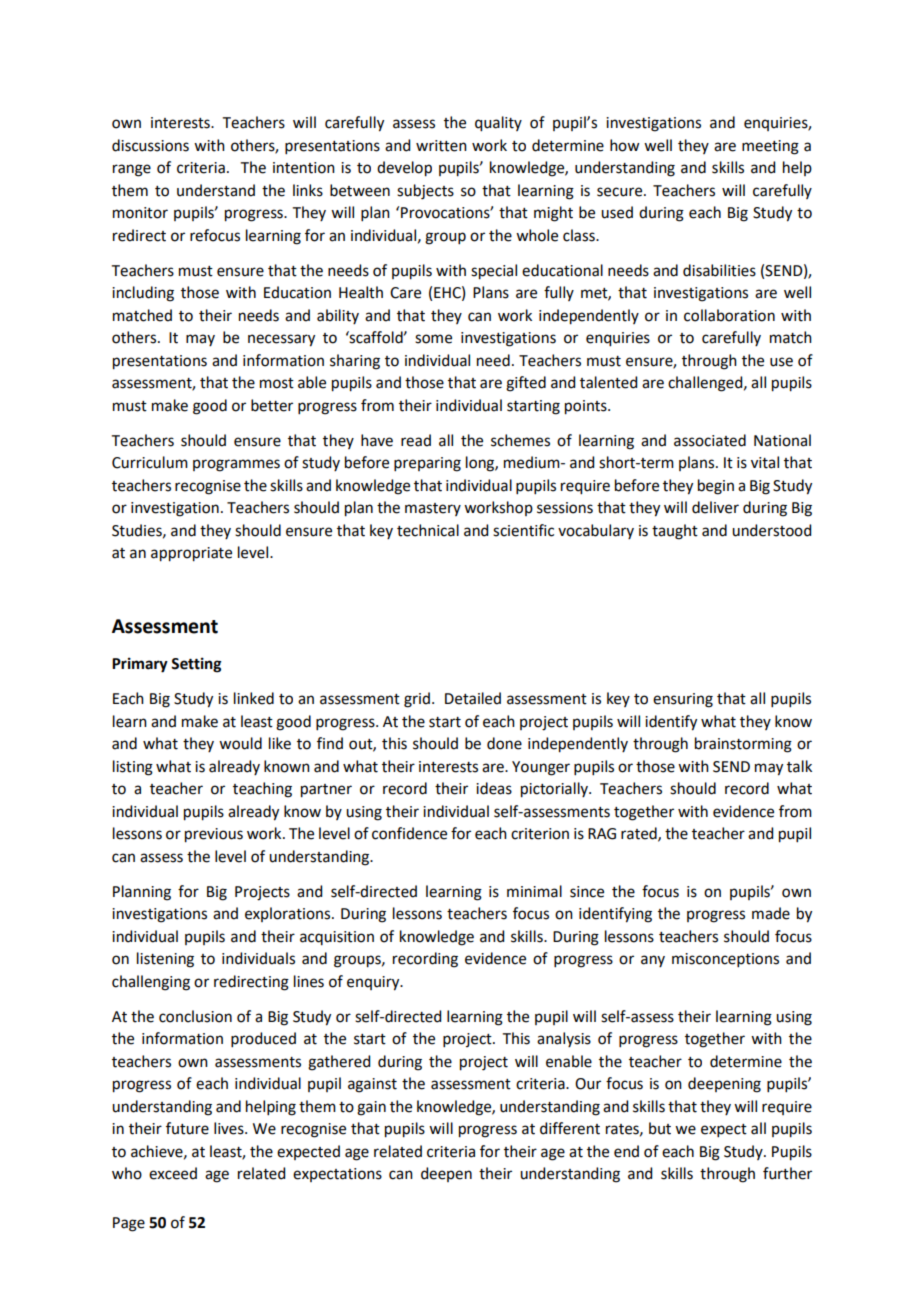 Image resolution: width=924 pixels, height=1308 pixels. I want to click on written, so click(441, 146).
